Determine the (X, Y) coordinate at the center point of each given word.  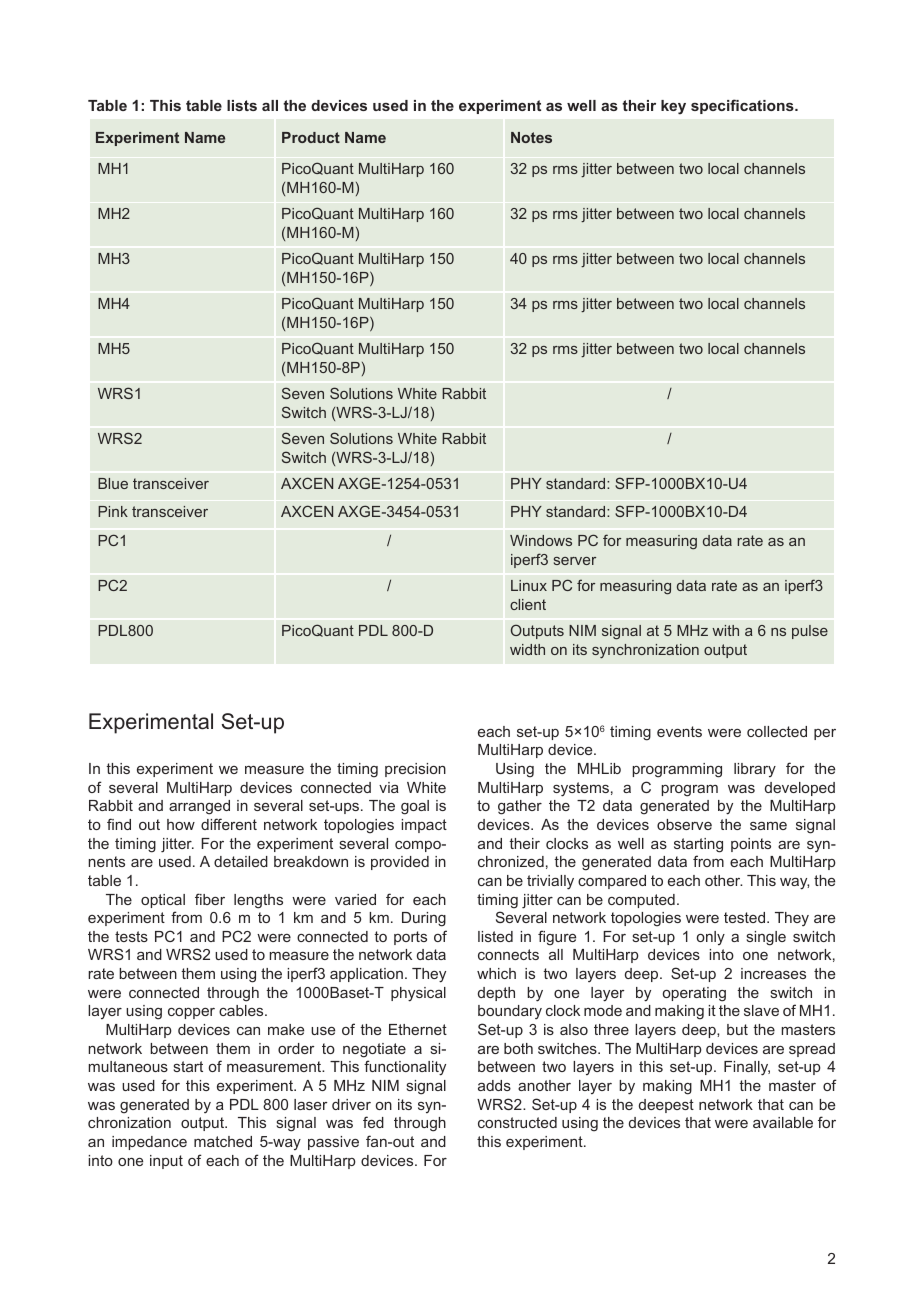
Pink (113, 511)
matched (223, 1141)
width (527, 649)
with (725, 630)
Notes (531, 137)
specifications (743, 106)
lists (242, 105)
